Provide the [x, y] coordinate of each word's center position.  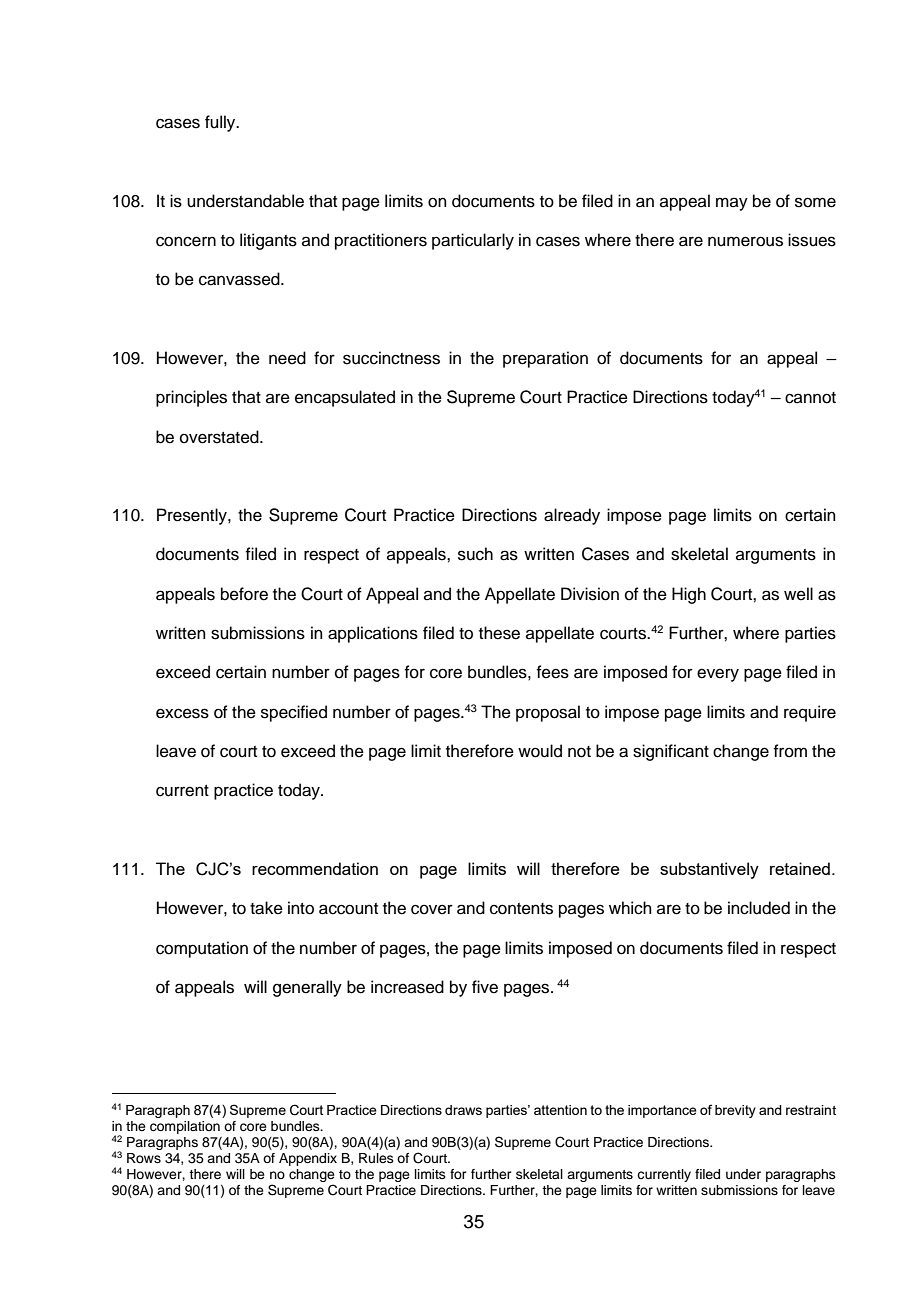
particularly [473, 241]
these [499, 633]
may [732, 204]
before [244, 594]
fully [221, 123]
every [718, 675]
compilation [185, 1127]
